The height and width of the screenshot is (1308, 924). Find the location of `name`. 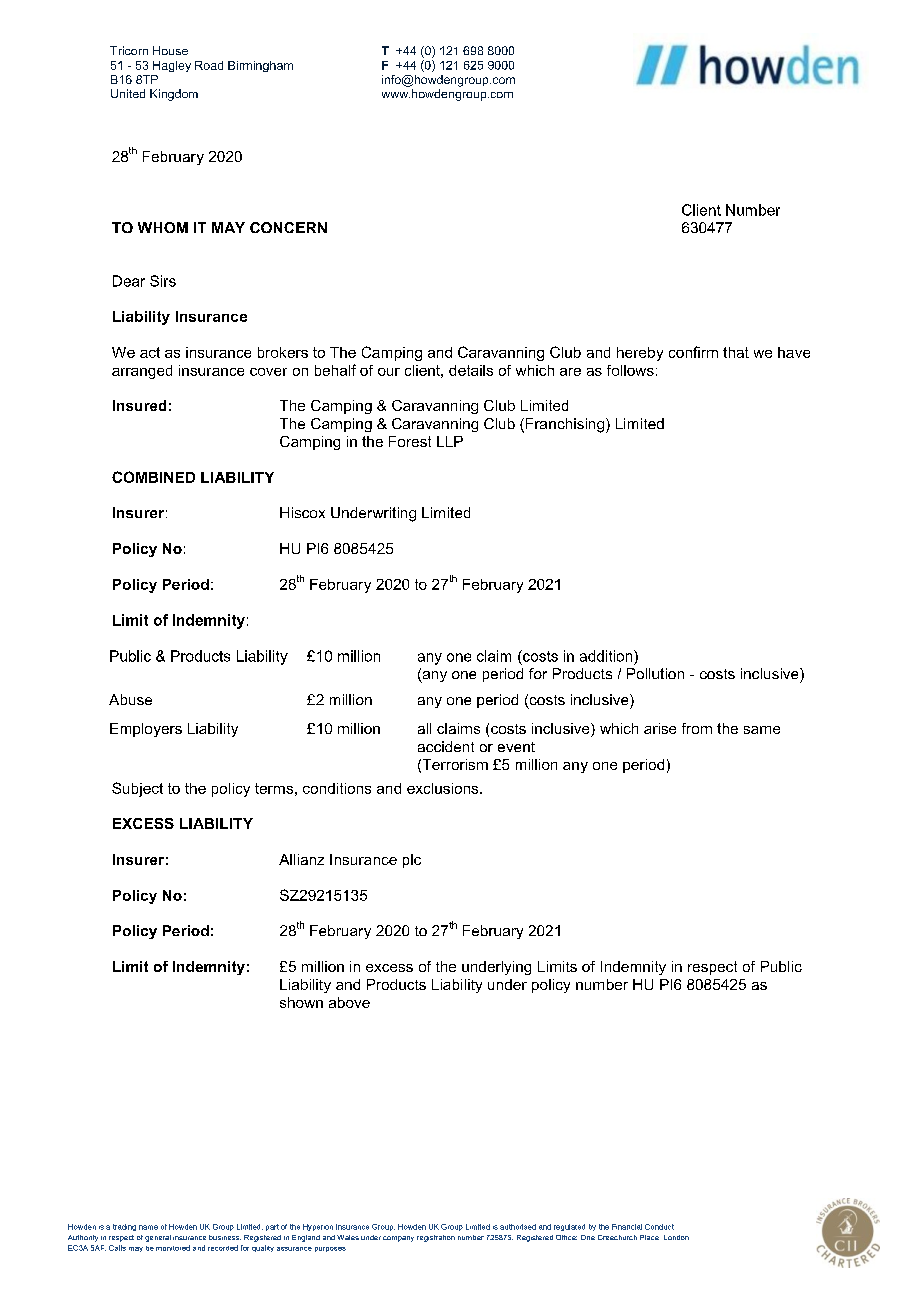

name is located at coordinates (148, 1227).
